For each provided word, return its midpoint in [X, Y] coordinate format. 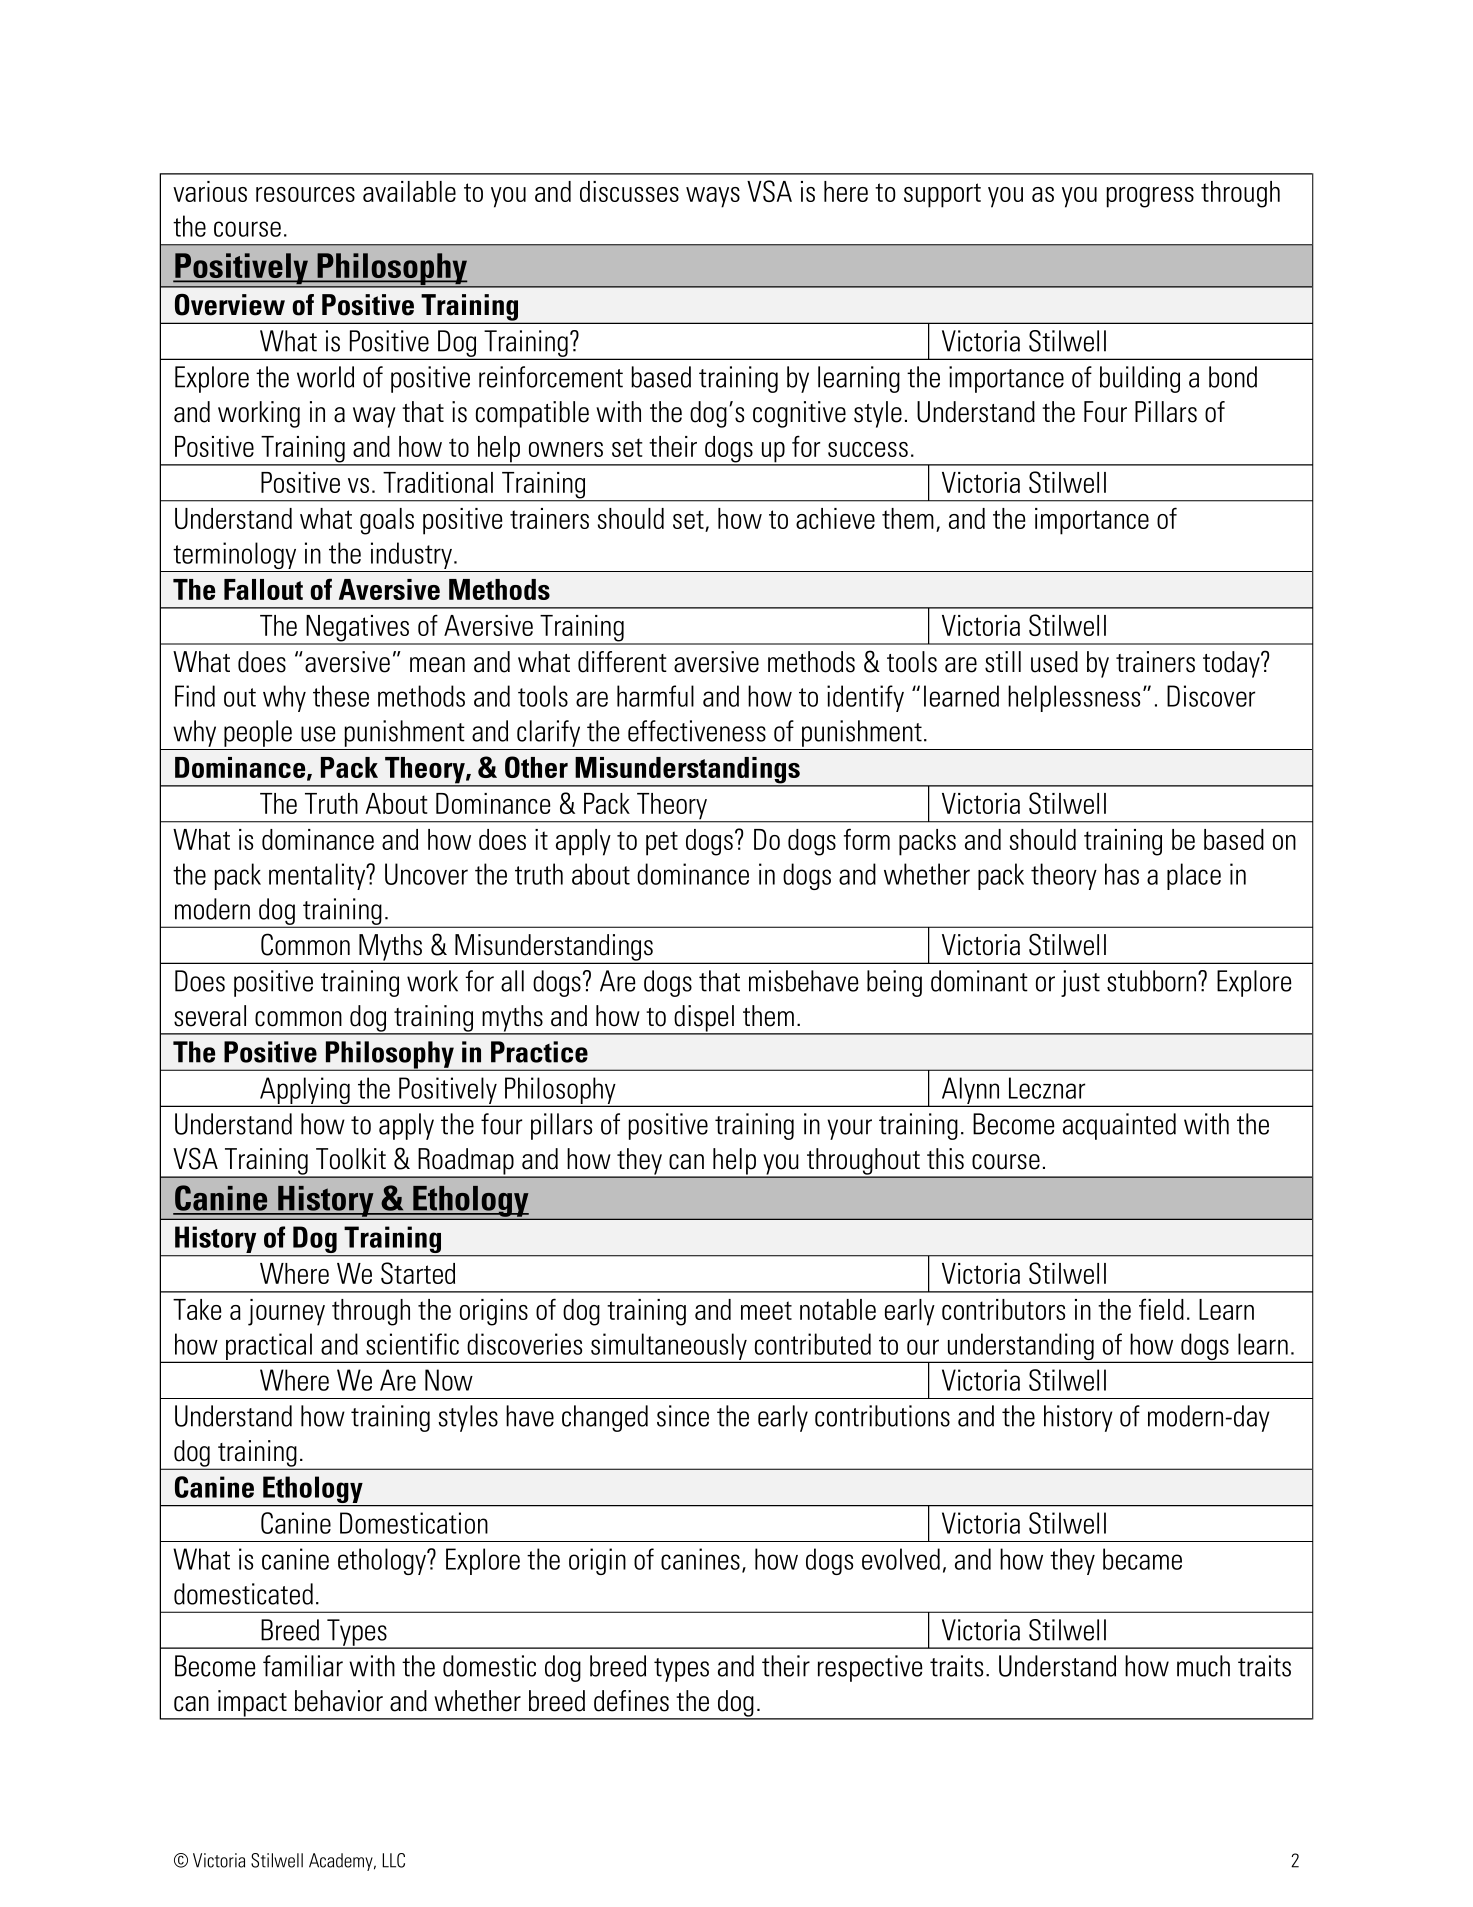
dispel [704, 1019]
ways [713, 197]
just [1080, 983]
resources [305, 194]
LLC [393, 1860]
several [210, 1016]
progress [1150, 197]
